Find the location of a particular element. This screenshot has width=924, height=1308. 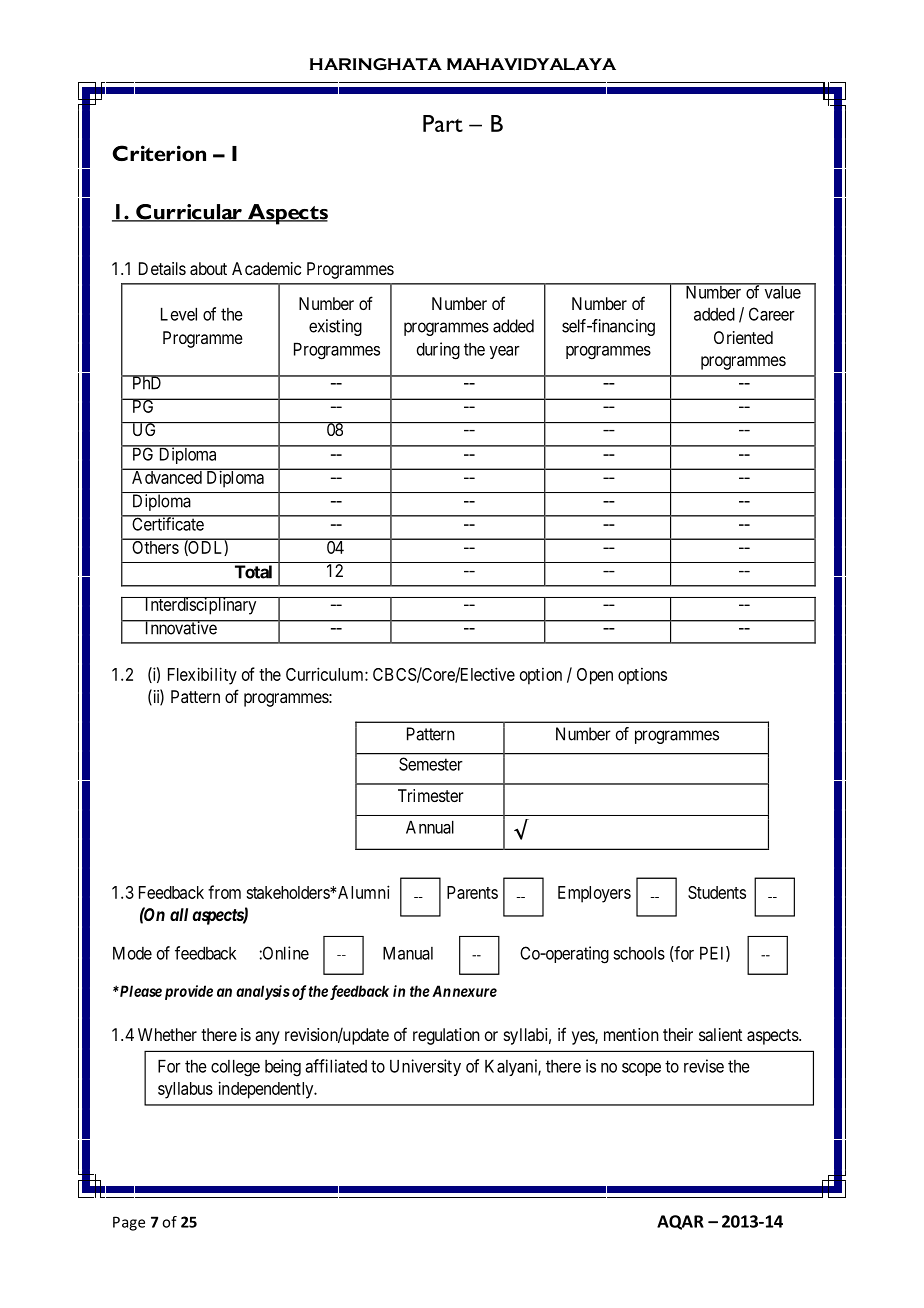

University is located at coordinates (425, 1067).
